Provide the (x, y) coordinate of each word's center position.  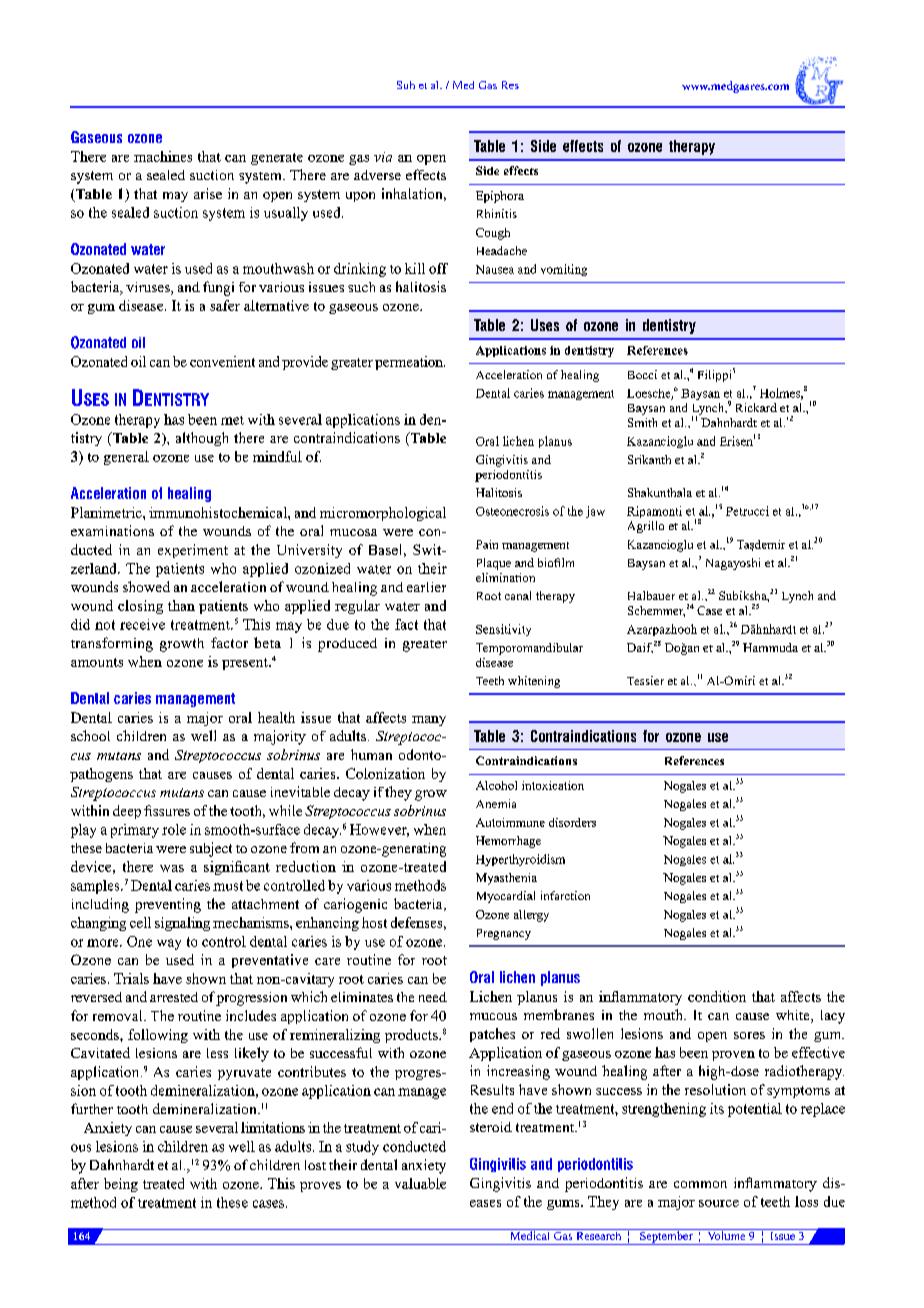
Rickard (756, 407)
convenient (222, 361)
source (719, 1203)
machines (163, 156)
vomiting (564, 270)
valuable (420, 1183)
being (121, 1185)
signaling (182, 924)
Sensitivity (503, 630)
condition (717, 996)
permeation (410, 363)
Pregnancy (504, 934)
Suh (406, 85)
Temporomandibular (529, 649)
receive (142, 624)
